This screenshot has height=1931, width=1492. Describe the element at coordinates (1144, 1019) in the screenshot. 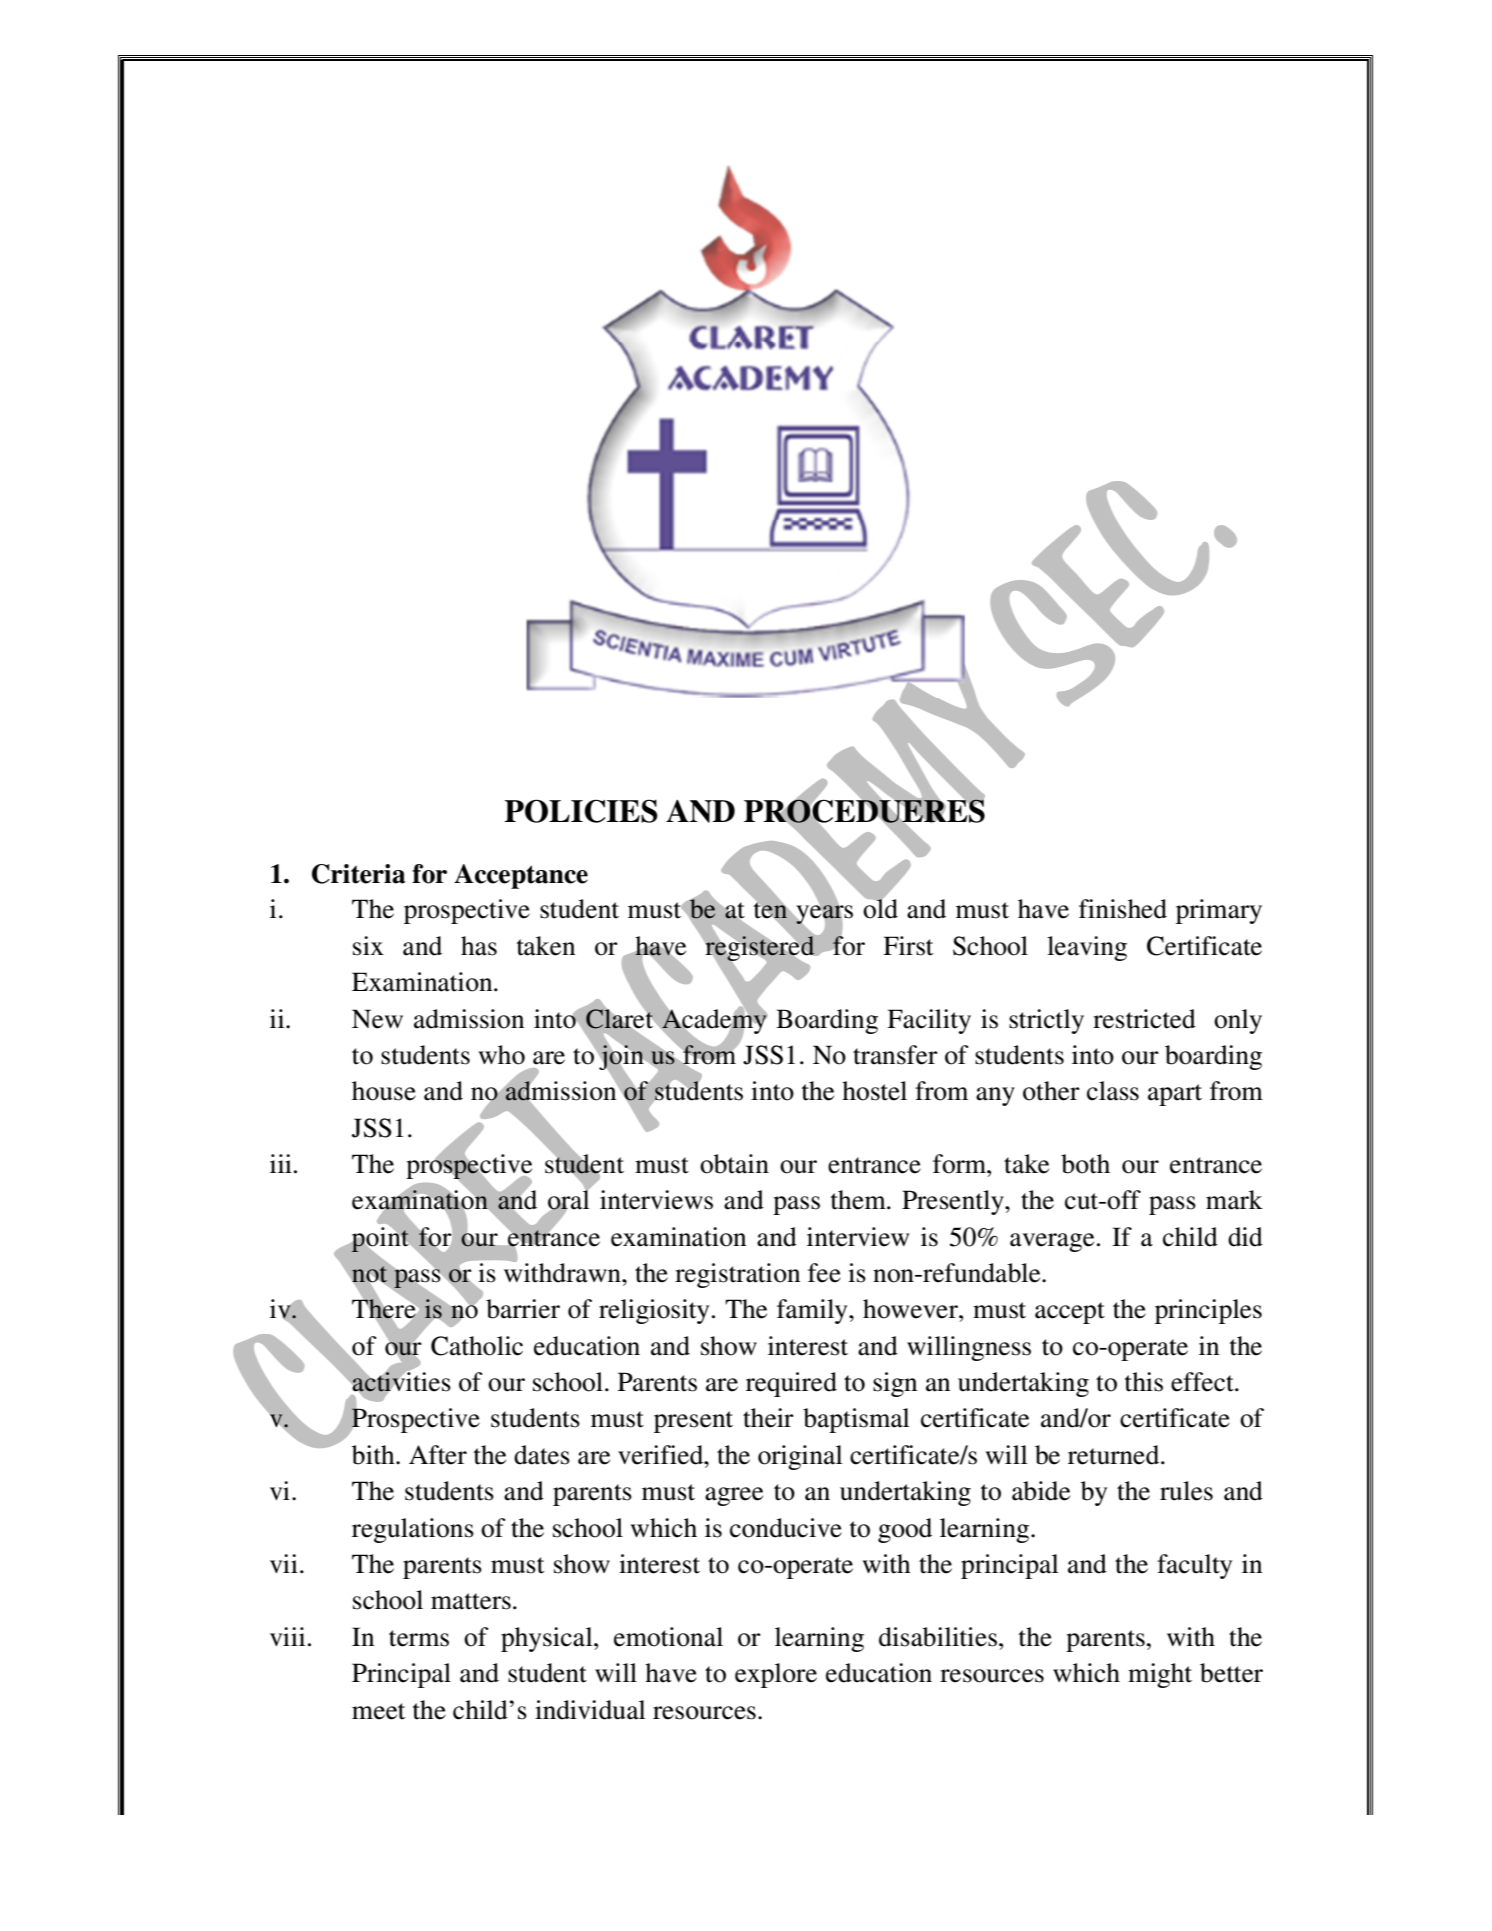

I see `restricted` at that location.
